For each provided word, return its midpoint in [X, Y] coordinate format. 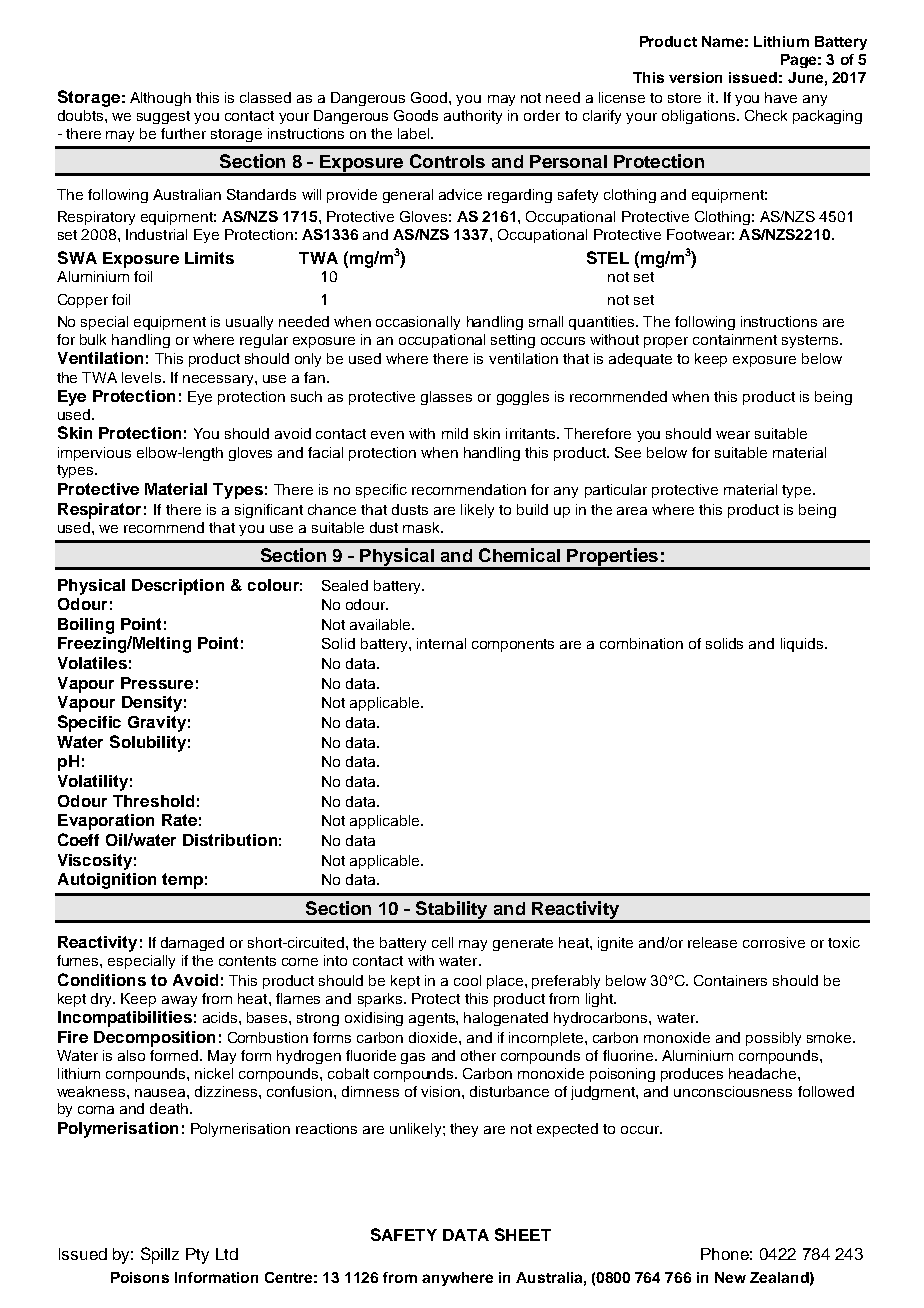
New [730, 1277]
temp [182, 881]
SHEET [523, 1234]
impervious [94, 454]
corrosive [774, 942]
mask [423, 527]
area [632, 511]
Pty [197, 1256]
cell [442, 942]
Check [766, 115]
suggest [163, 117]
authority [473, 117]
